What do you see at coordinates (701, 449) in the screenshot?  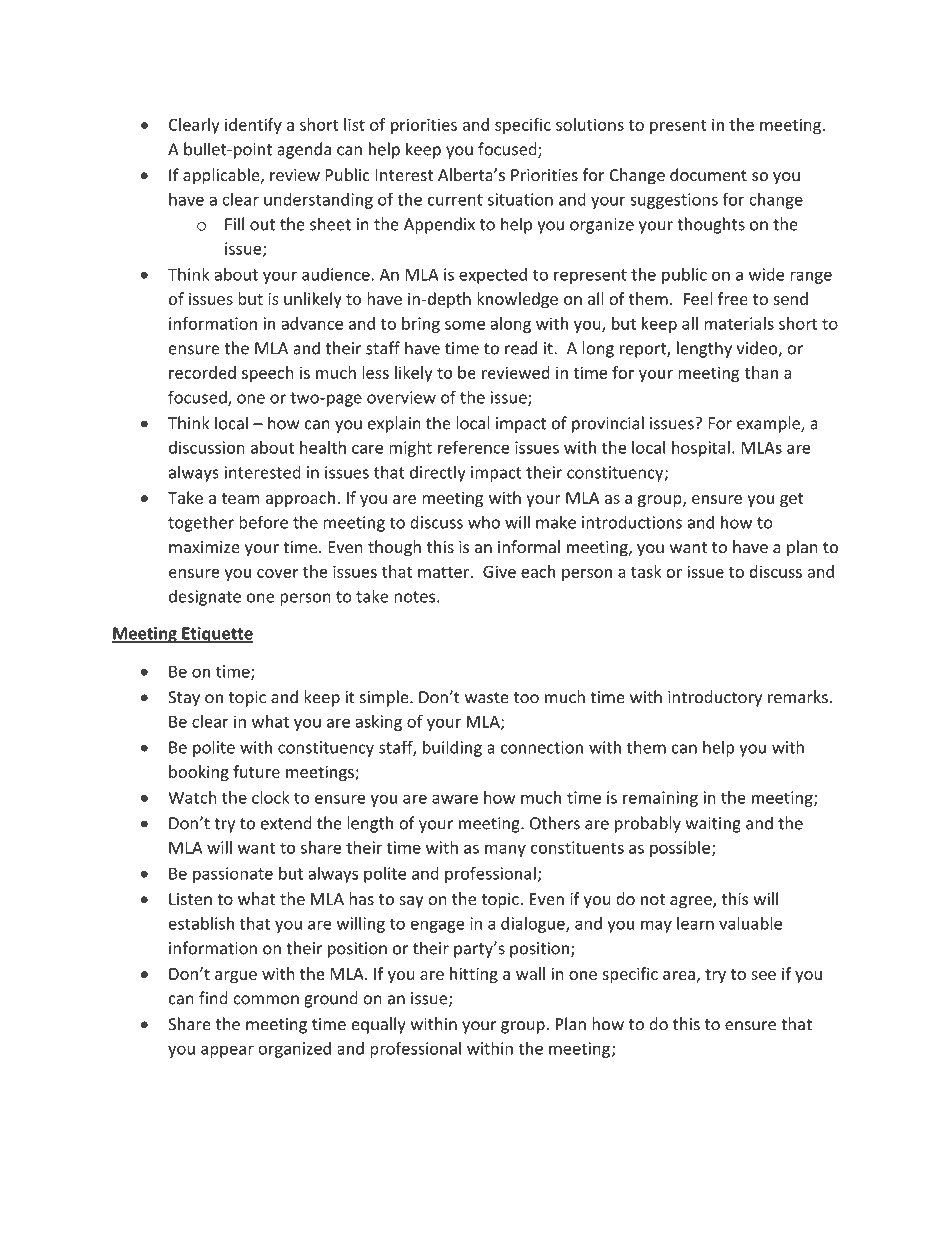 I see `hospital` at bounding box center [701, 449].
